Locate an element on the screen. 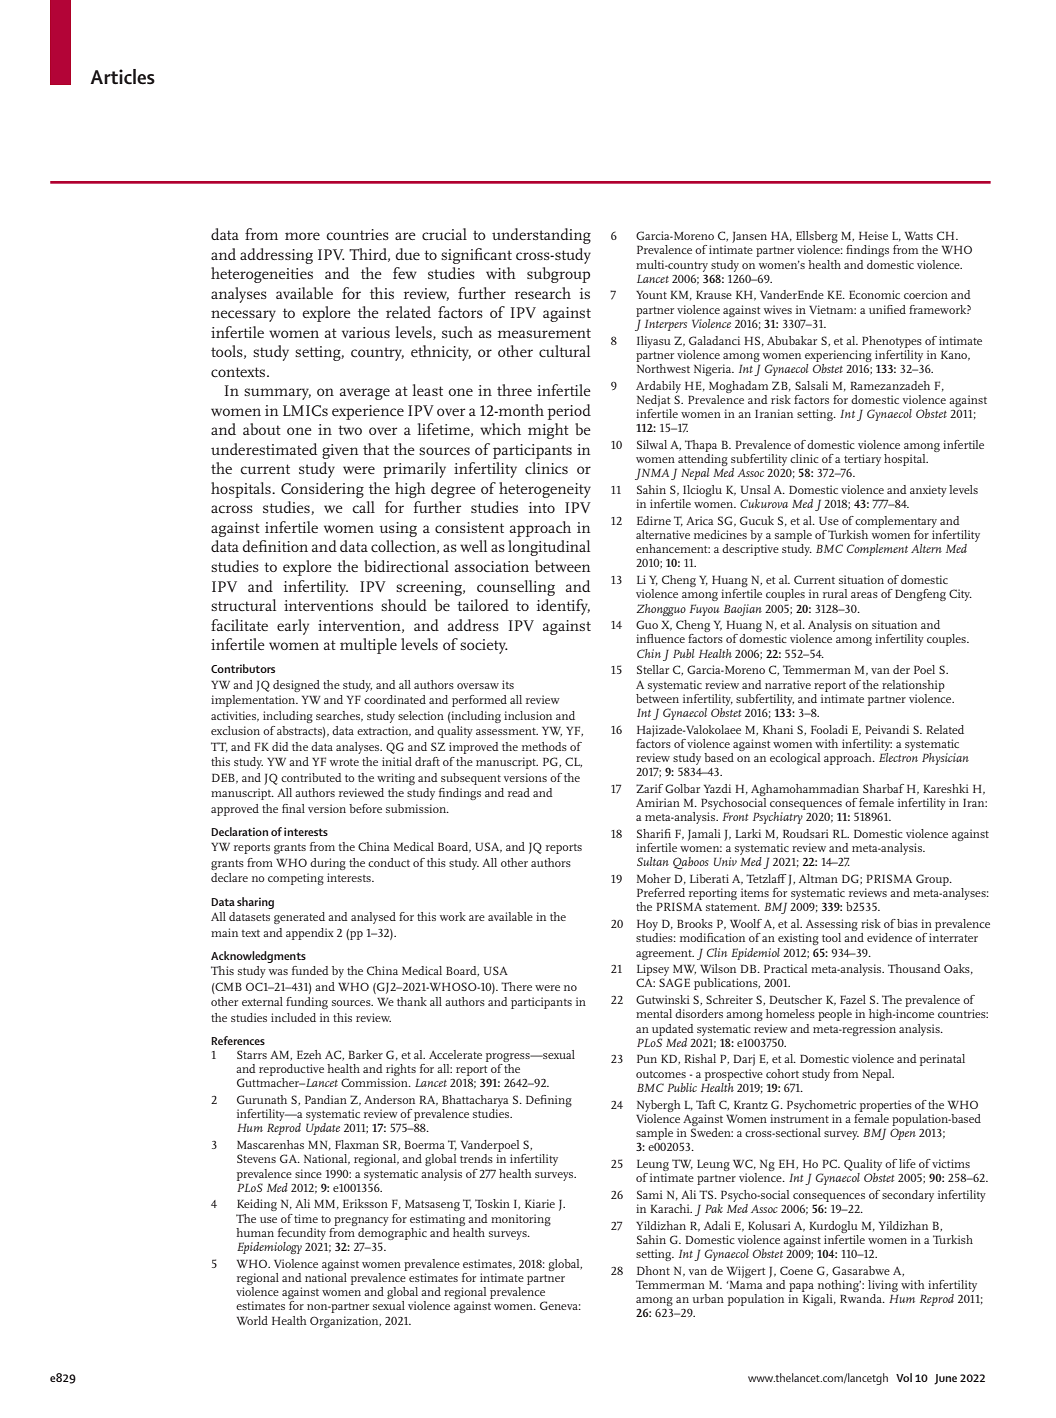 The width and height of the screenshot is (1056, 1418). definition is located at coordinates (275, 546).
